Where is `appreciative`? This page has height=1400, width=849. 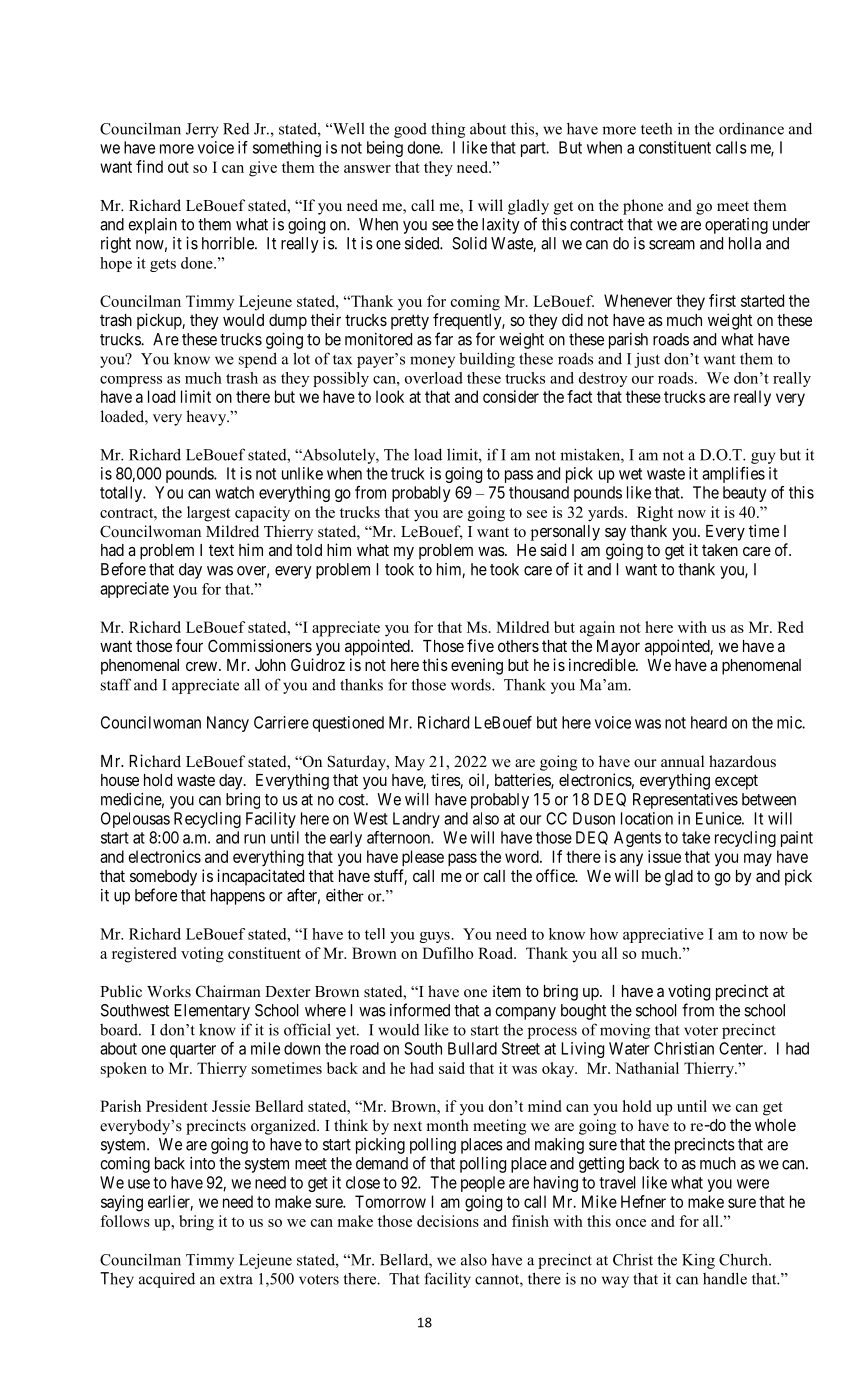
appreciative is located at coordinates (663, 935).
